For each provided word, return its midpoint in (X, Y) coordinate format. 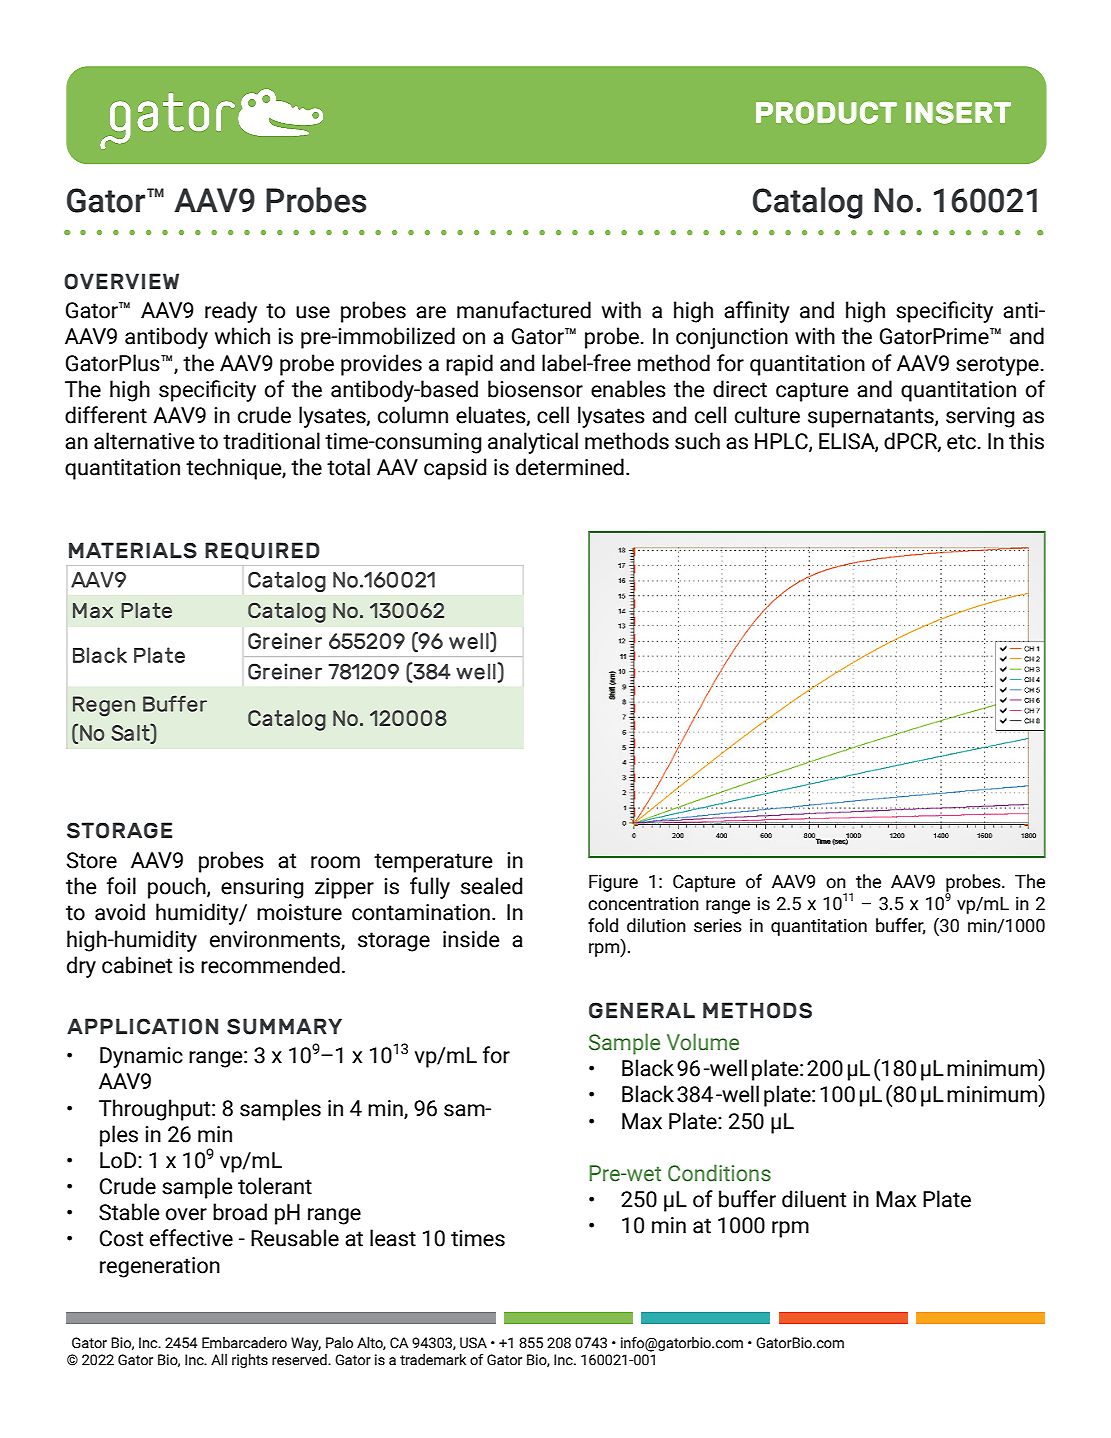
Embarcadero (244, 1343)
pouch (178, 888)
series (718, 926)
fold (603, 925)
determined (570, 467)
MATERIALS (133, 550)
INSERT (958, 112)
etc (961, 442)
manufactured (524, 310)
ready (231, 312)
